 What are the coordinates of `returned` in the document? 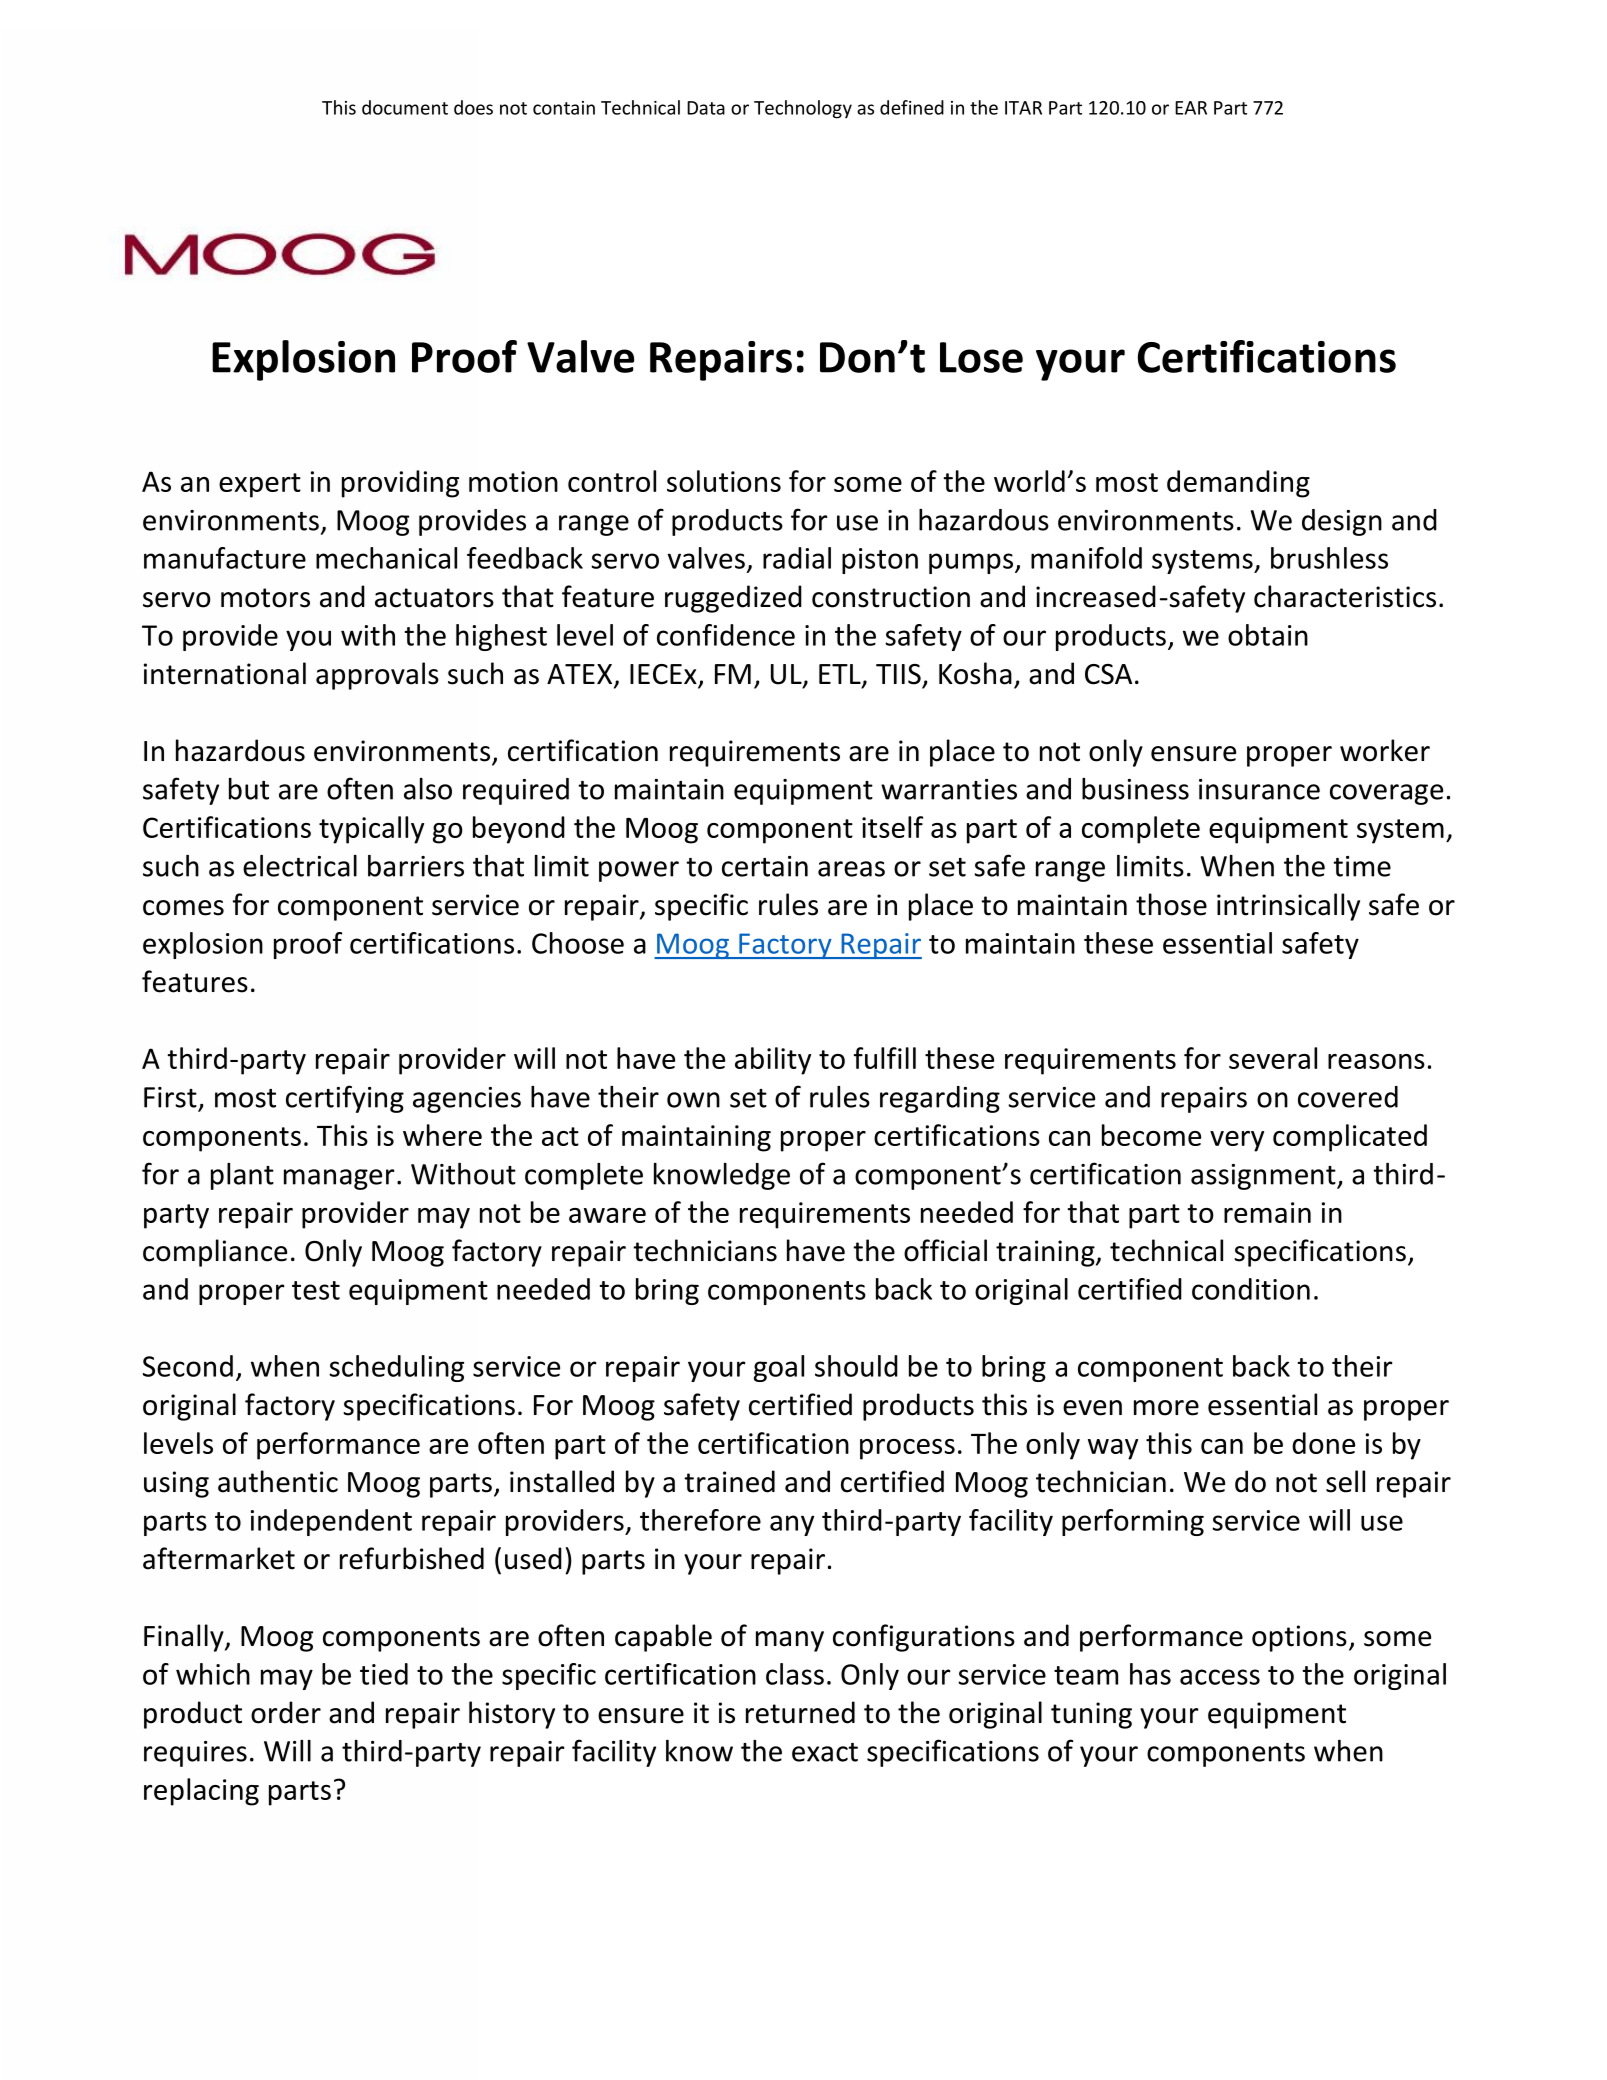 It's located at (800, 1712).
